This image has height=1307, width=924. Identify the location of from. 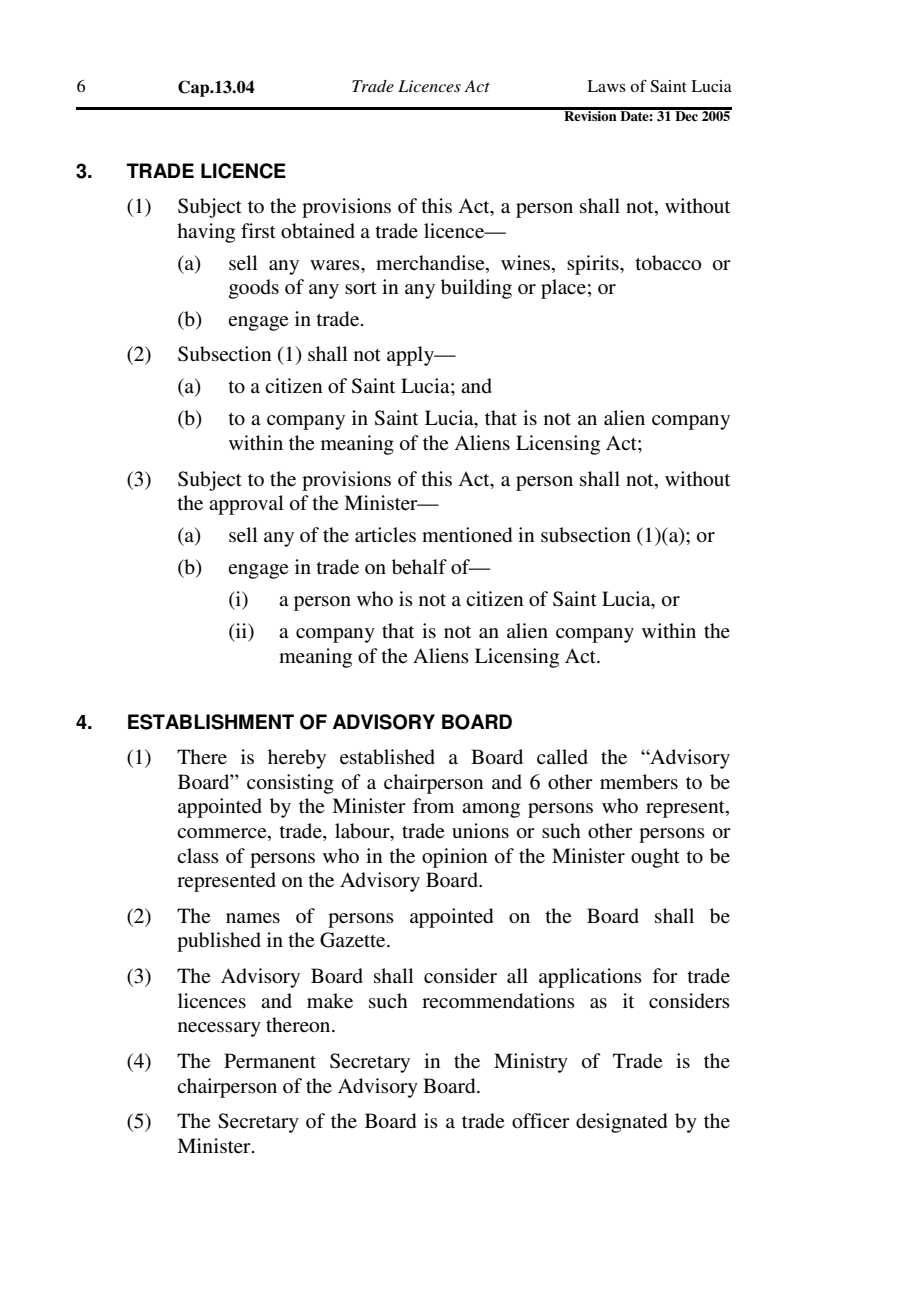
(433, 805).
